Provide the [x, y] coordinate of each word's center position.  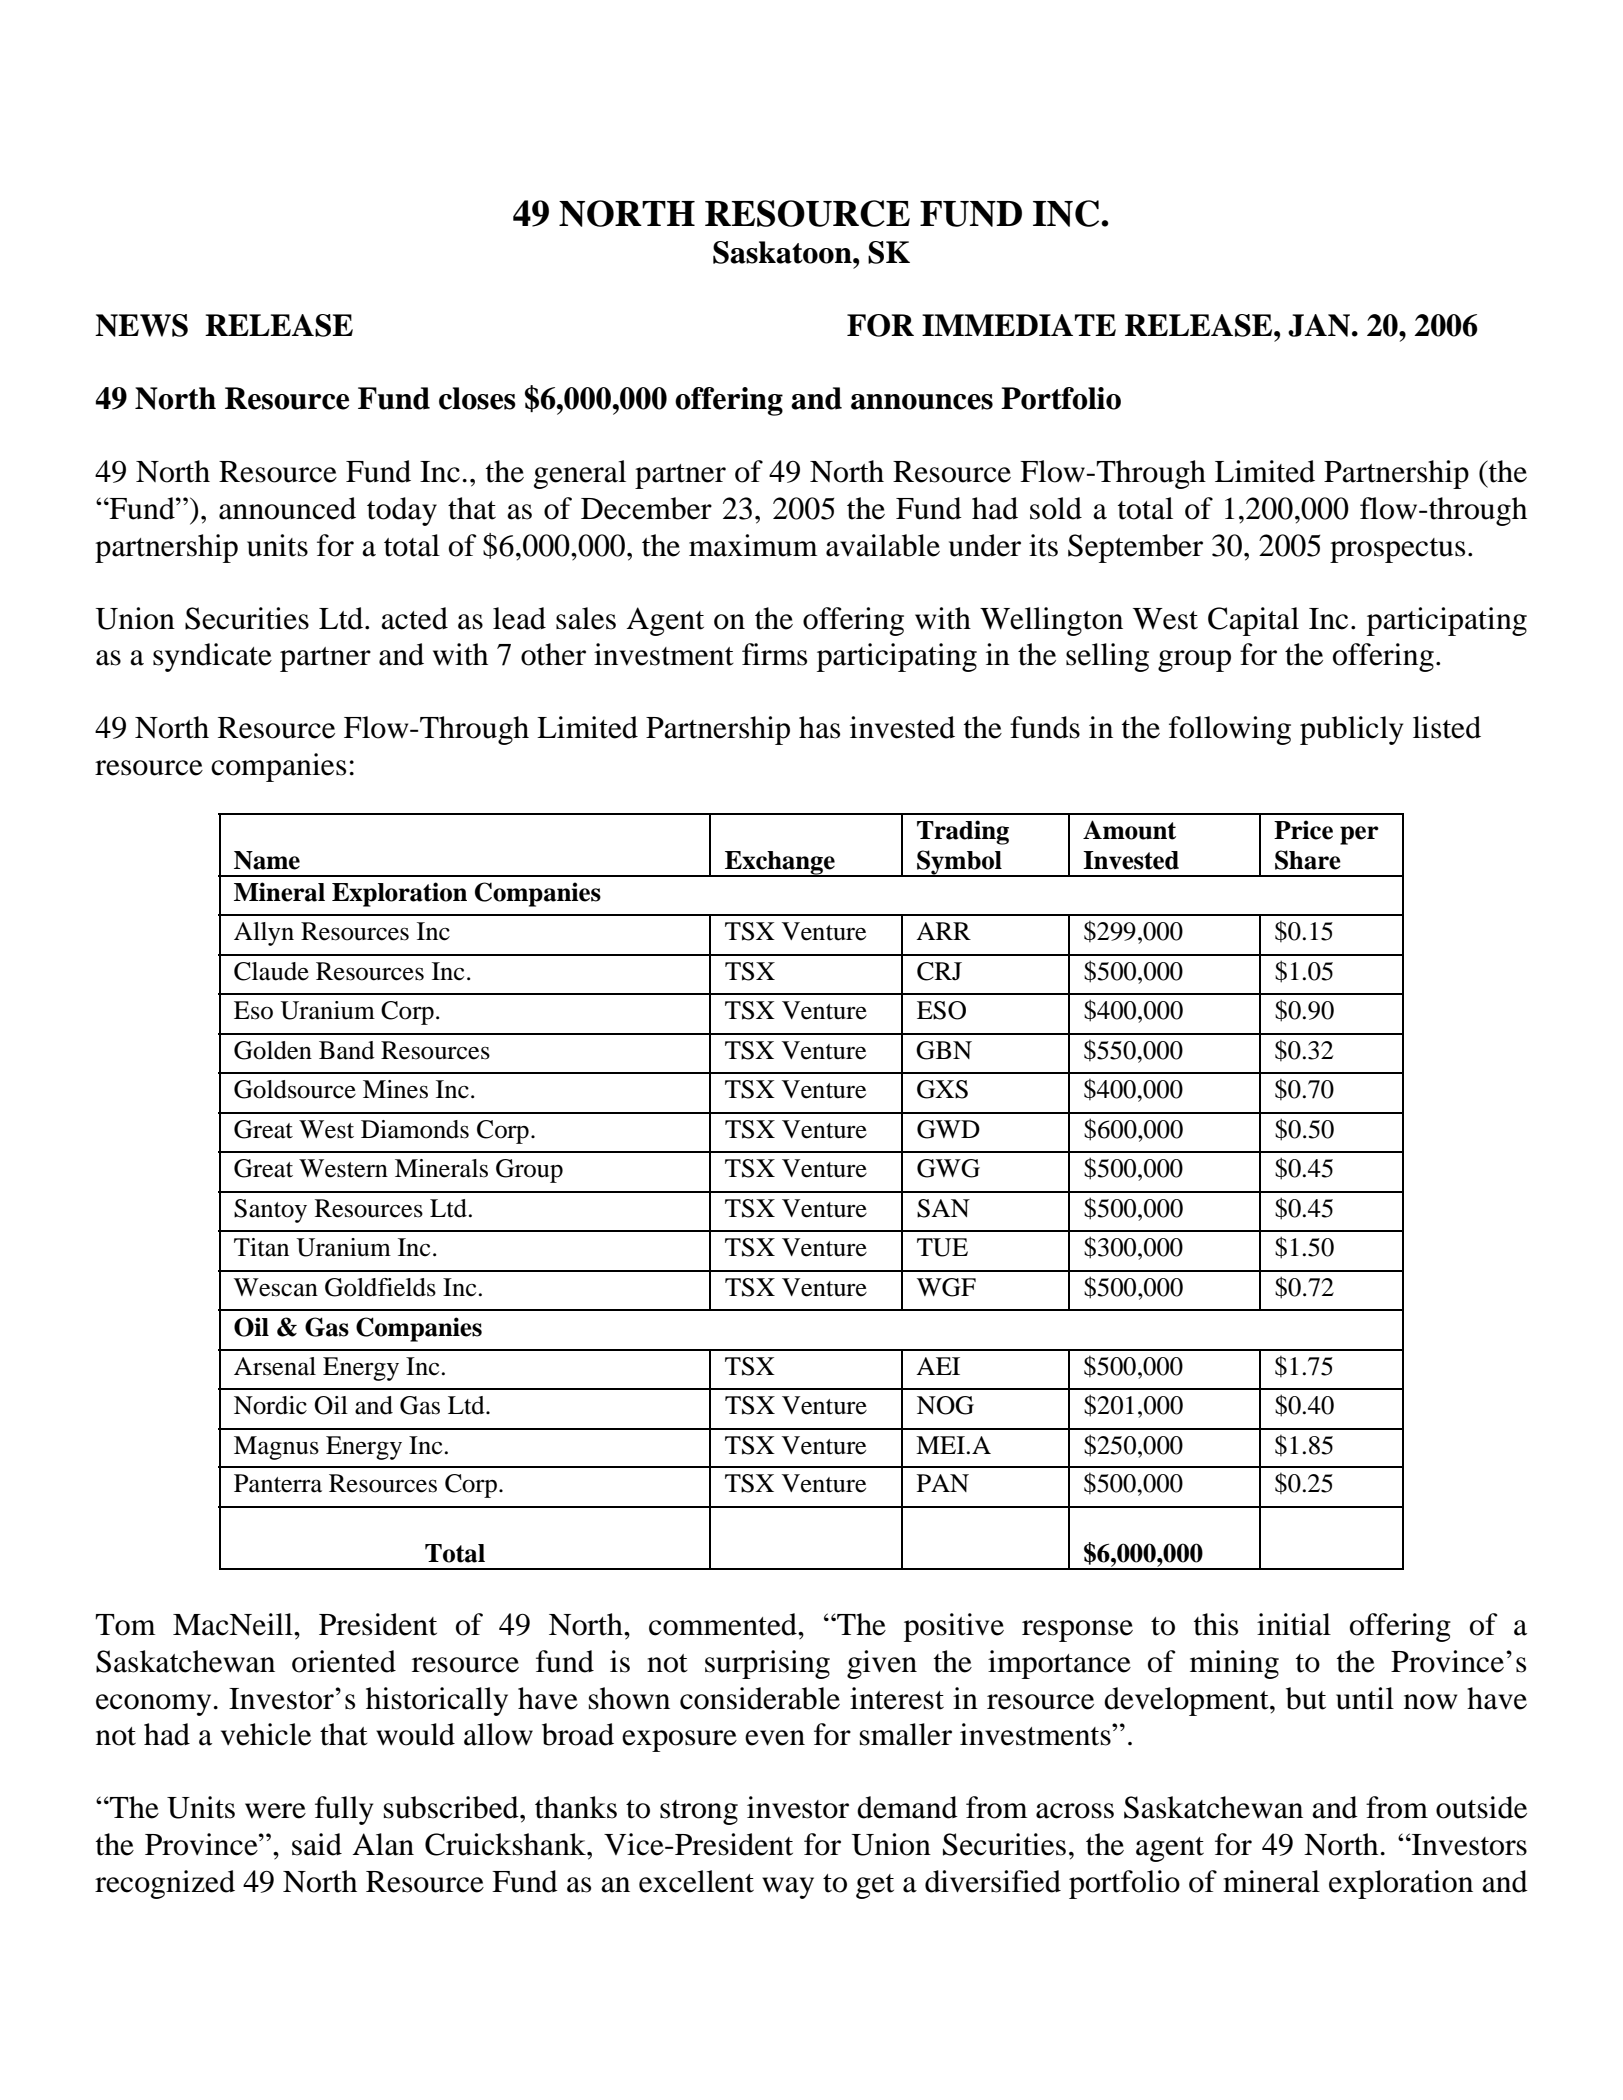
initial [1294, 1624]
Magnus [276, 1448]
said [317, 1844]
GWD [948, 1129]
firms [774, 654]
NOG [945, 1405]
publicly [1351, 730]
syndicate [212, 657]
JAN [1320, 325]
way [788, 1888]
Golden [273, 1050]
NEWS [141, 325]
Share [1308, 860]
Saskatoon [783, 252]
